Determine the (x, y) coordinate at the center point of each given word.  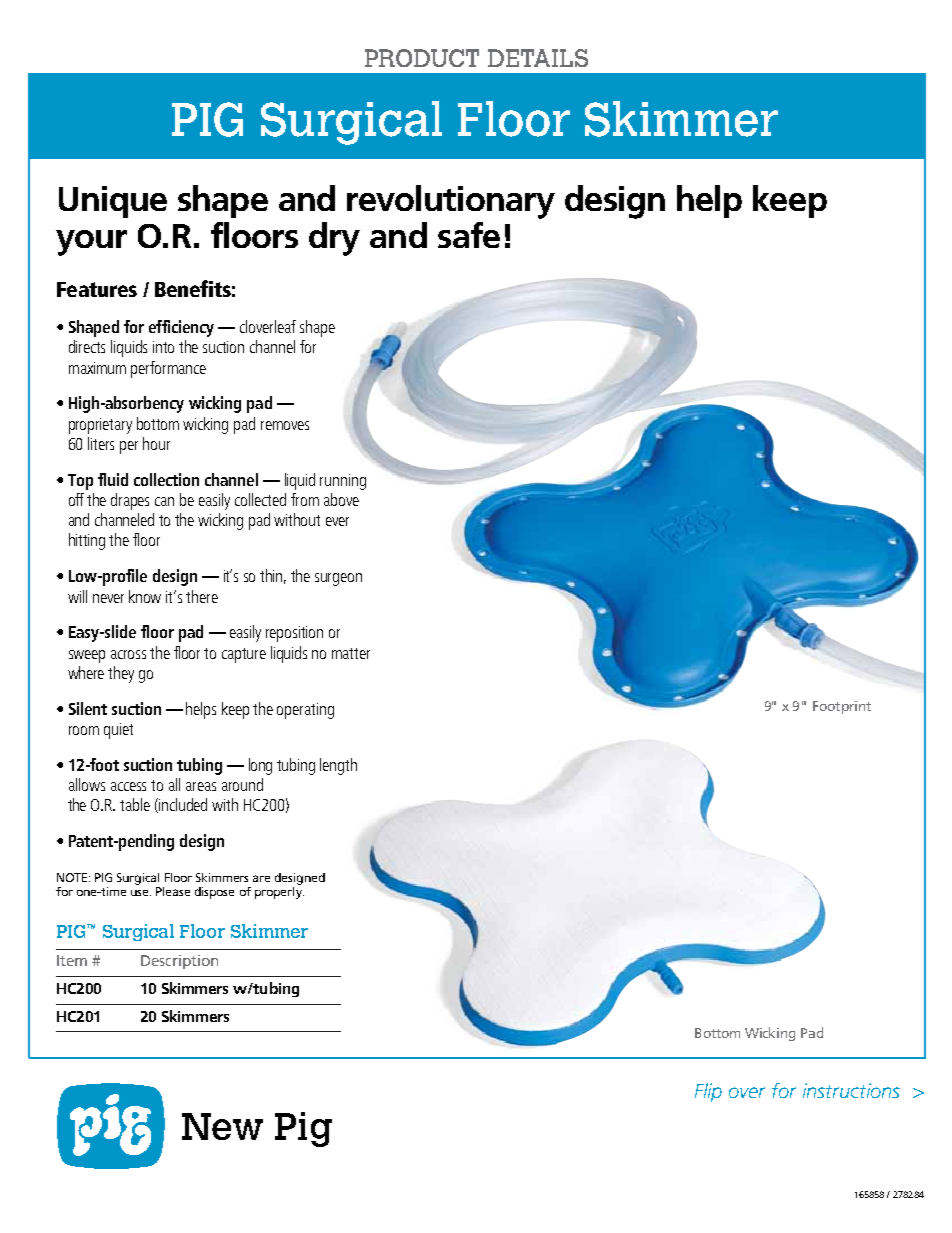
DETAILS (538, 58)
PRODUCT (422, 58)
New (222, 1126)
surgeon (338, 579)
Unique (113, 202)
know (145, 596)
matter (351, 653)
